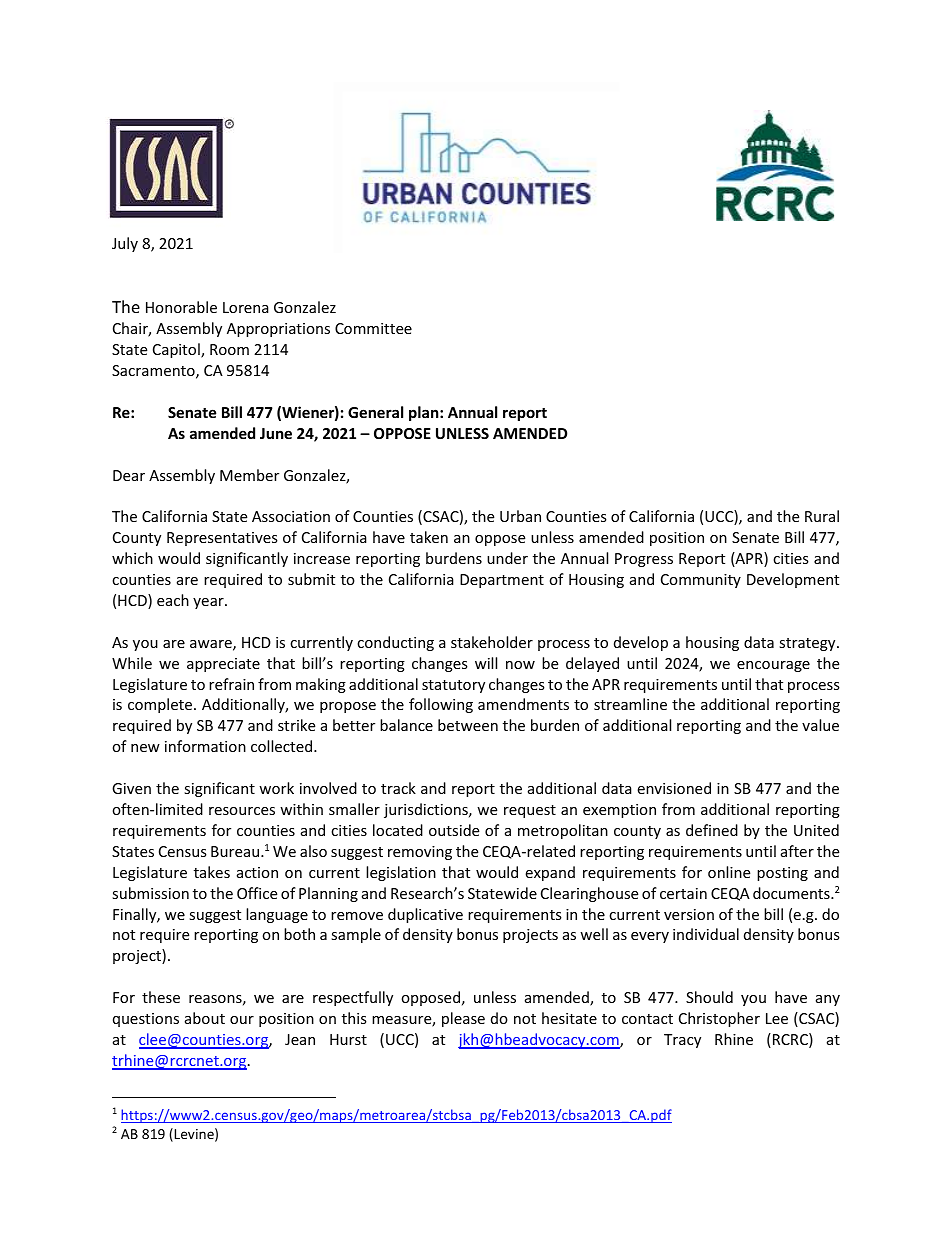 The width and height of the screenshot is (952, 1233). Describe the element at coordinates (223, 665) in the screenshot. I see `appreciate` at that location.
